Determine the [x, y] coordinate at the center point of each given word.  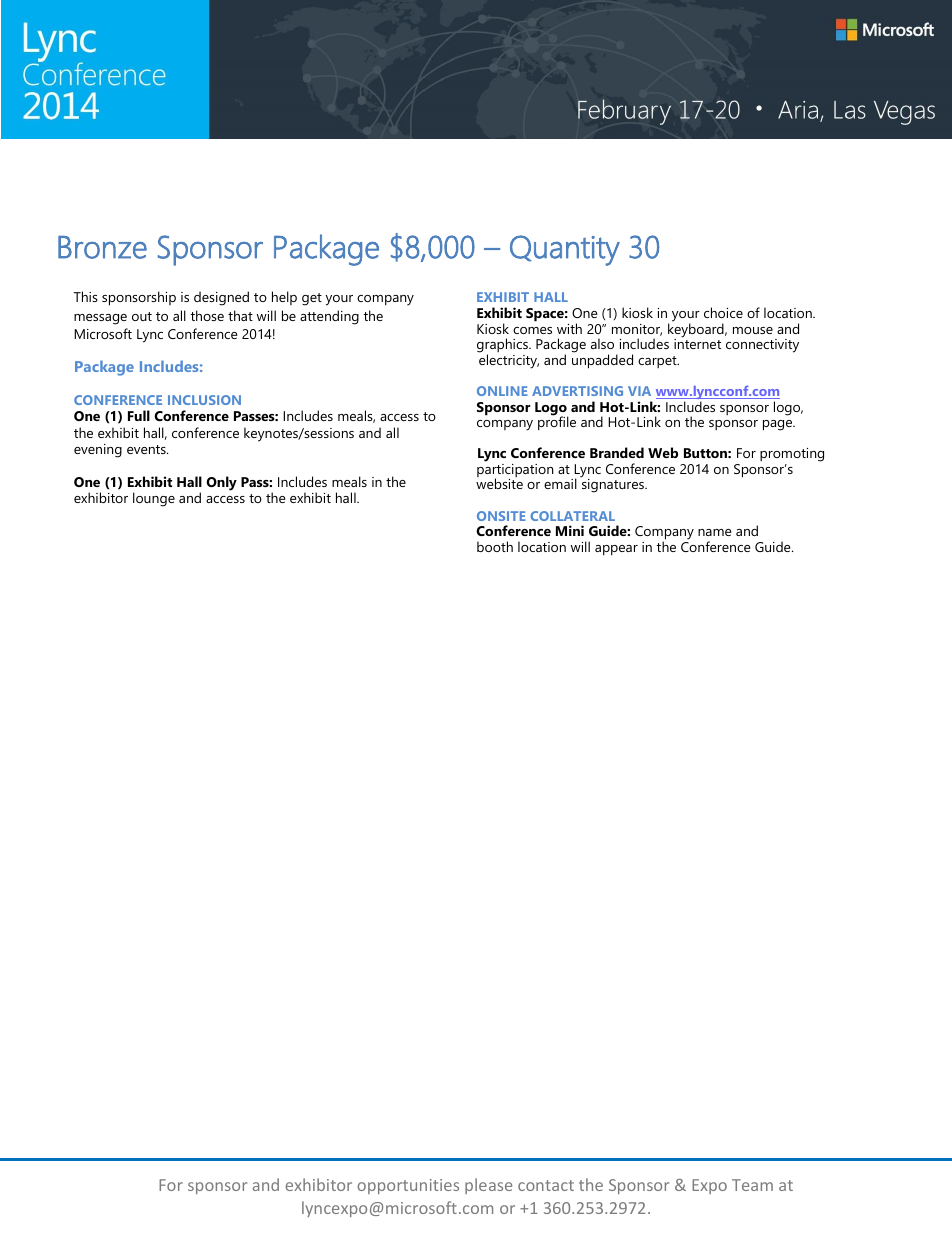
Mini [570, 530]
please [488, 1186]
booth [495, 546]
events [147, 449]
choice [723, 312]
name [715, 532]
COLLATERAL [572, 516]
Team [752, 1185]
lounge [154, 499]
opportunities [408, 1186]
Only [221, 483]
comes [532, 330]
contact [546, 1185]
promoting [792, 456]
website [499, 483]
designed [221, 298]
